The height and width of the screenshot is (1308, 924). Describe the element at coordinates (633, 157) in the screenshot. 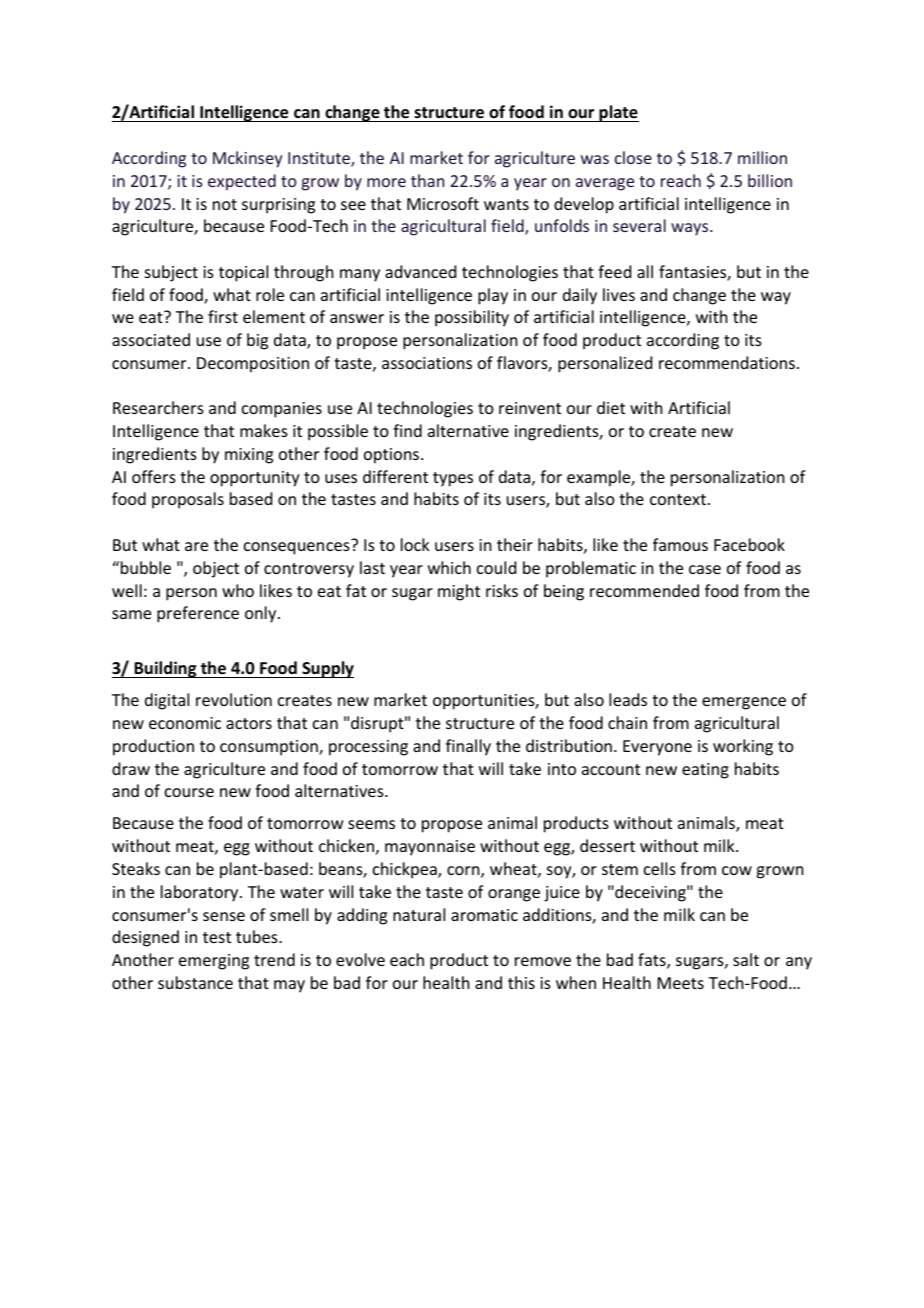

I see `close` at that location.
